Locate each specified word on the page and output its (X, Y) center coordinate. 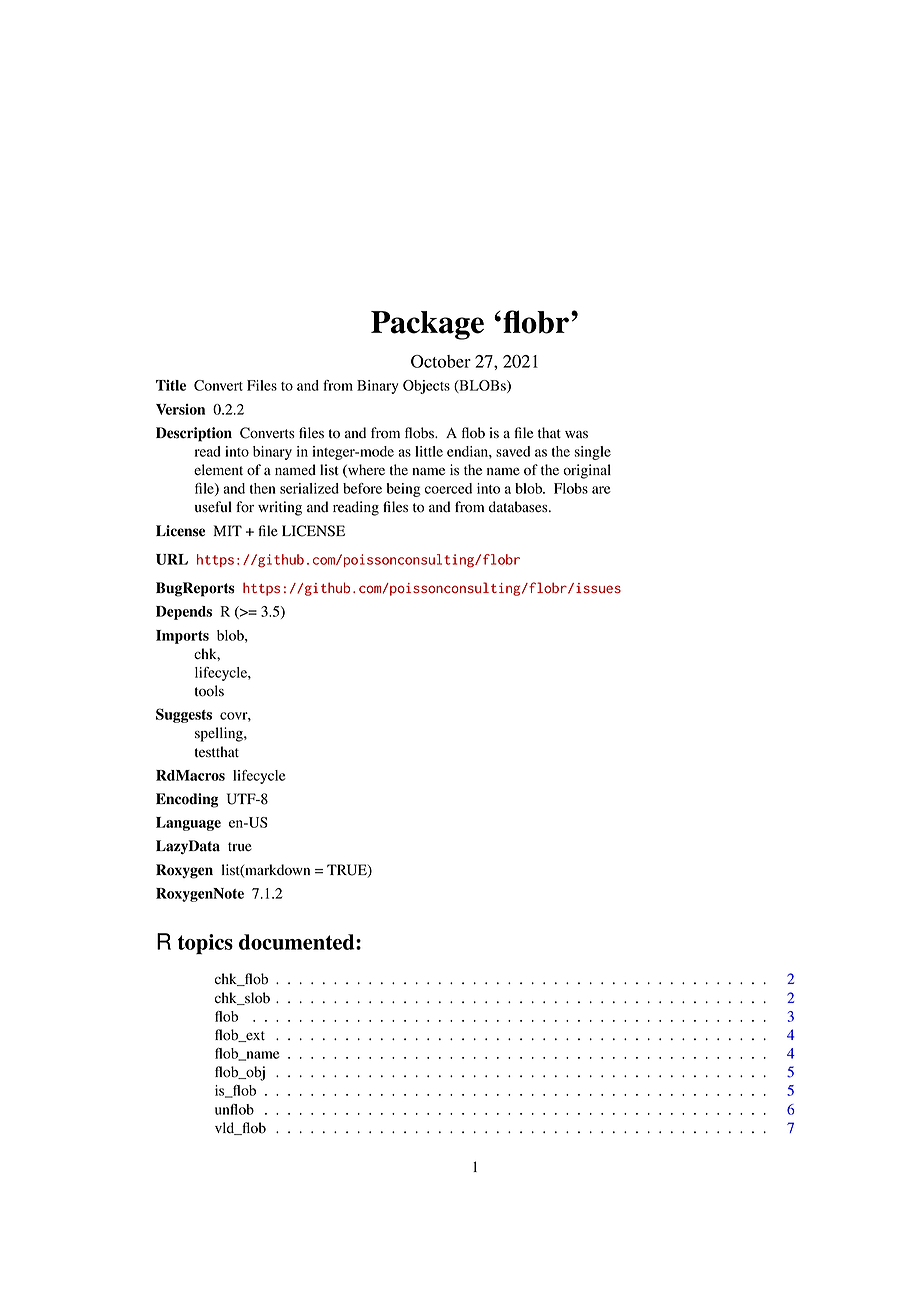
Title (171, 385)
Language (188, 824)
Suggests (184, 715)
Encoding (187, 800)
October (441, 361)
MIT (227, 530)
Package (427, 325)
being (404, 490)
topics (205, 944)
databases (519, 507)
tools (209, 691)
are (601, 490)
